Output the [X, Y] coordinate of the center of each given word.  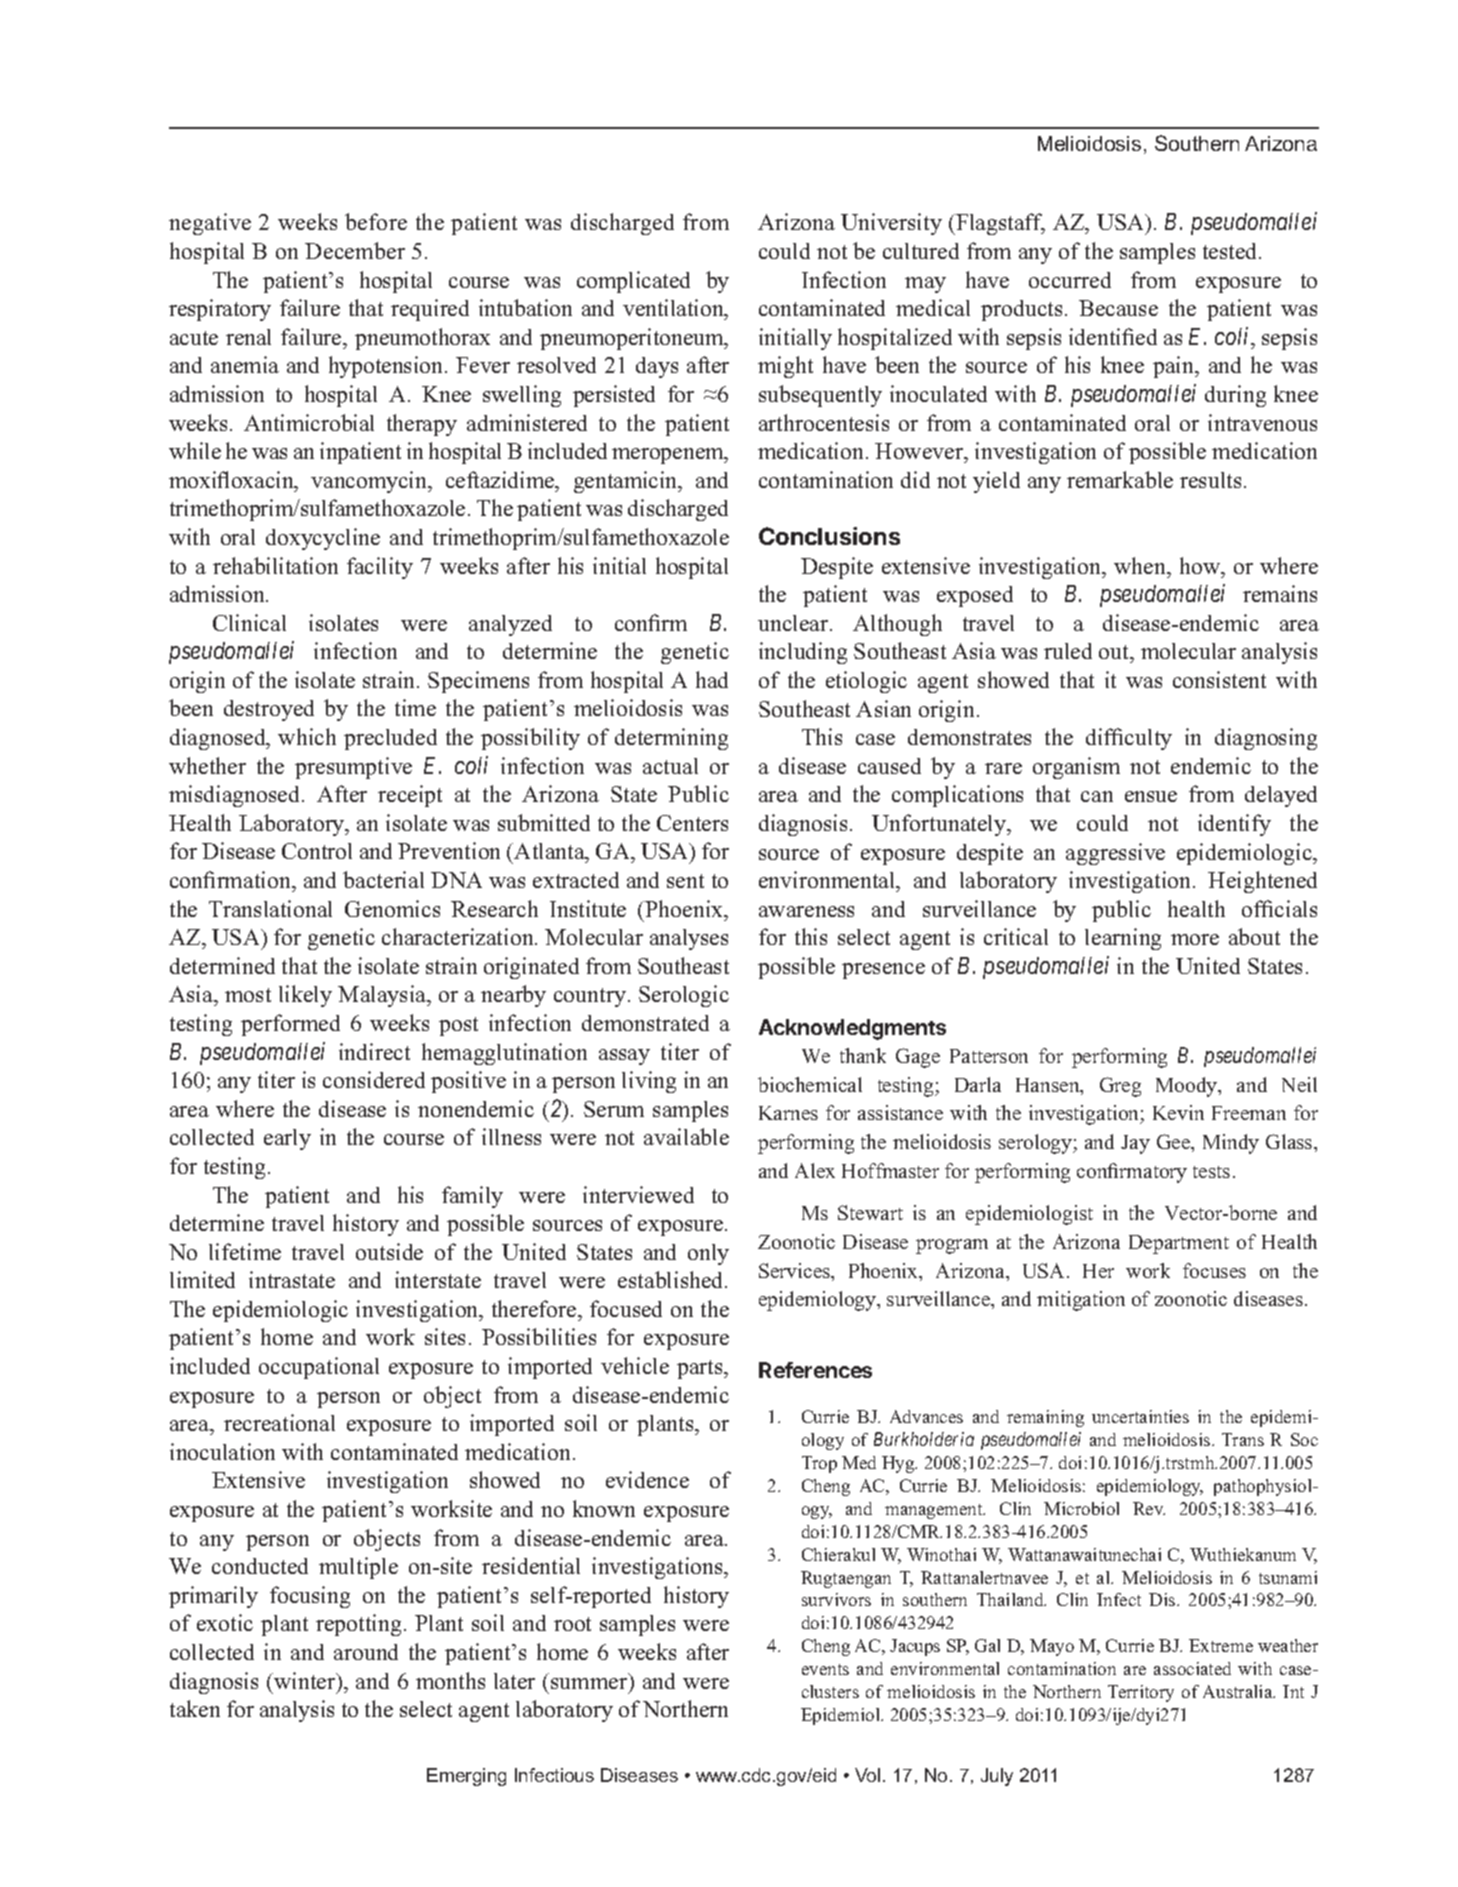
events [825, 1669]
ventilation [674, 309]
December [355, 250]
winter [305, 1680]
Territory [1141, 1693]
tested [1231, 251]
